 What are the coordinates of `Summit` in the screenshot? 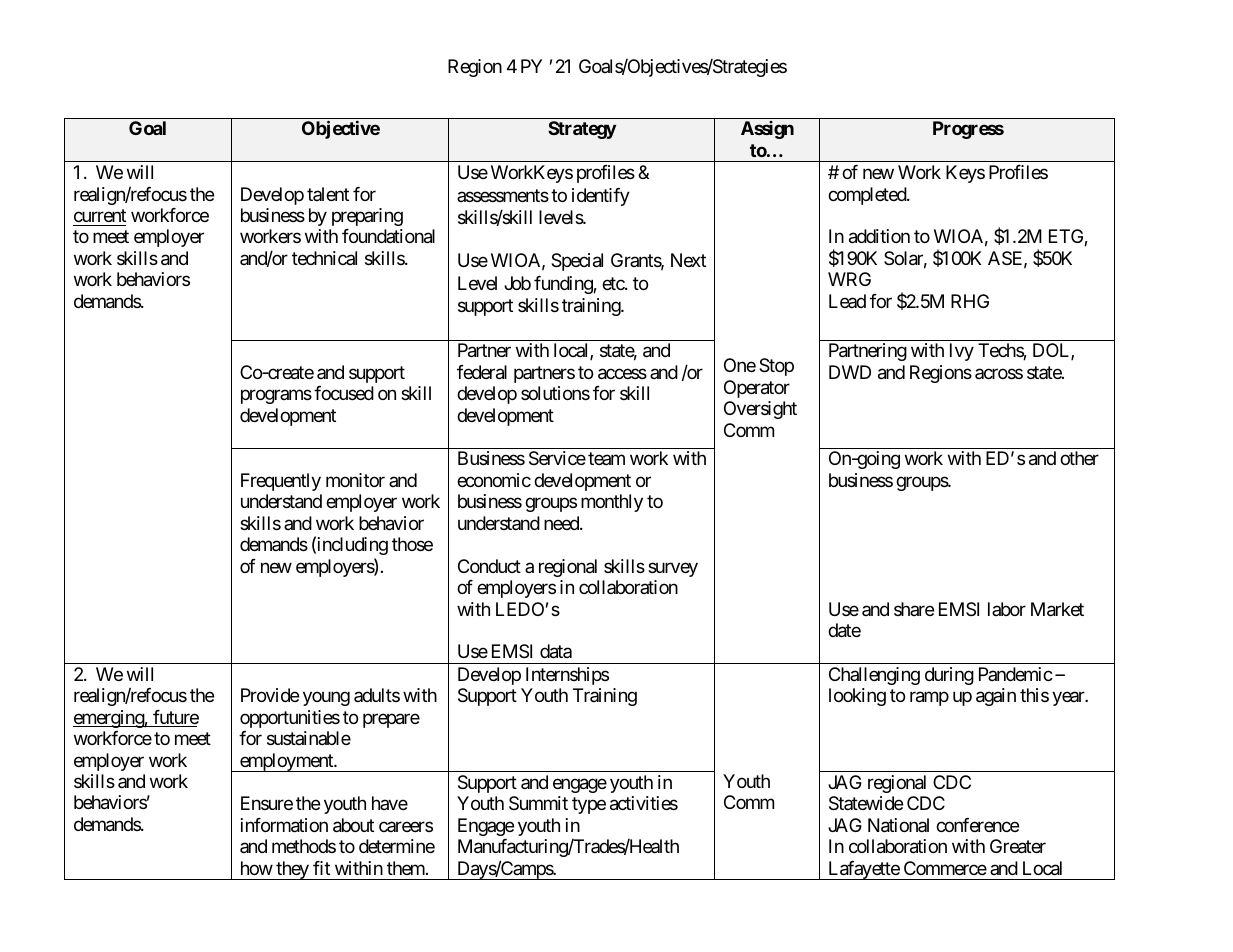 It's located at (538, 803).
